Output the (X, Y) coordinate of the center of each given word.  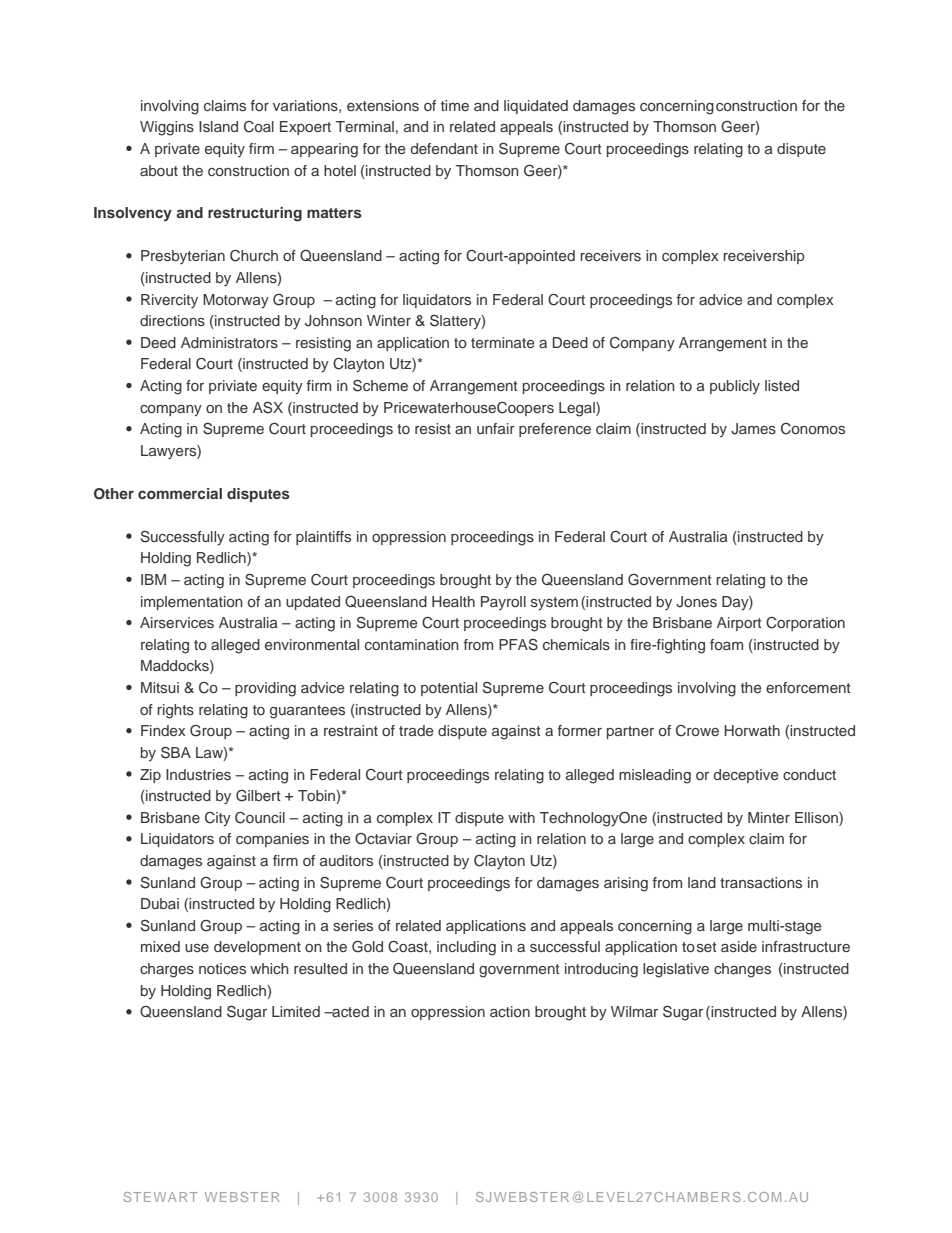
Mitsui (160, 687)
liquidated (536, 107)
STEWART (160, 1197)
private (177, 150)
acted (349, 1011)
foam (726, 644)
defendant (444, 148)
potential (449, 689)
